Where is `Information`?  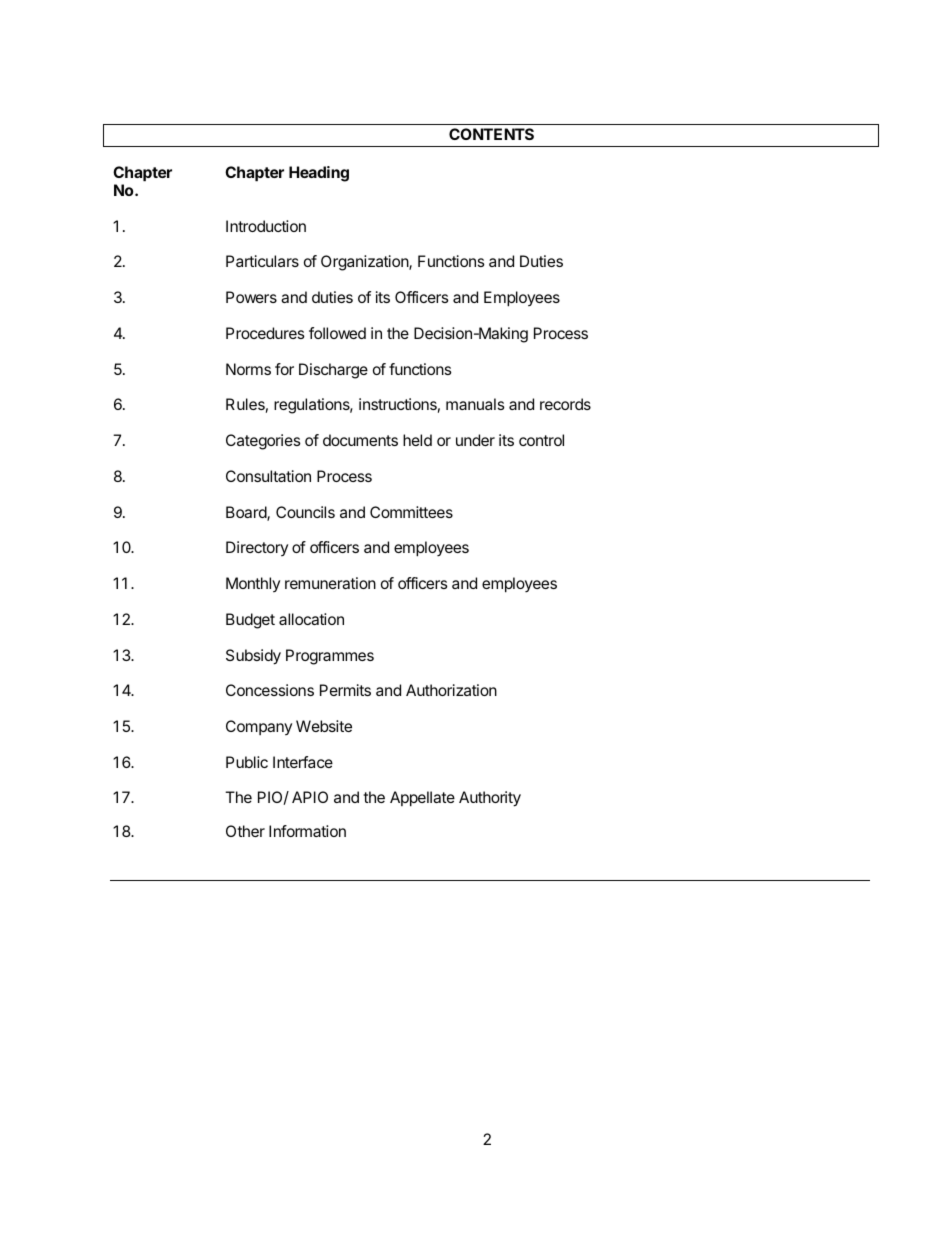
Information is located at coordinates (307, 831).
